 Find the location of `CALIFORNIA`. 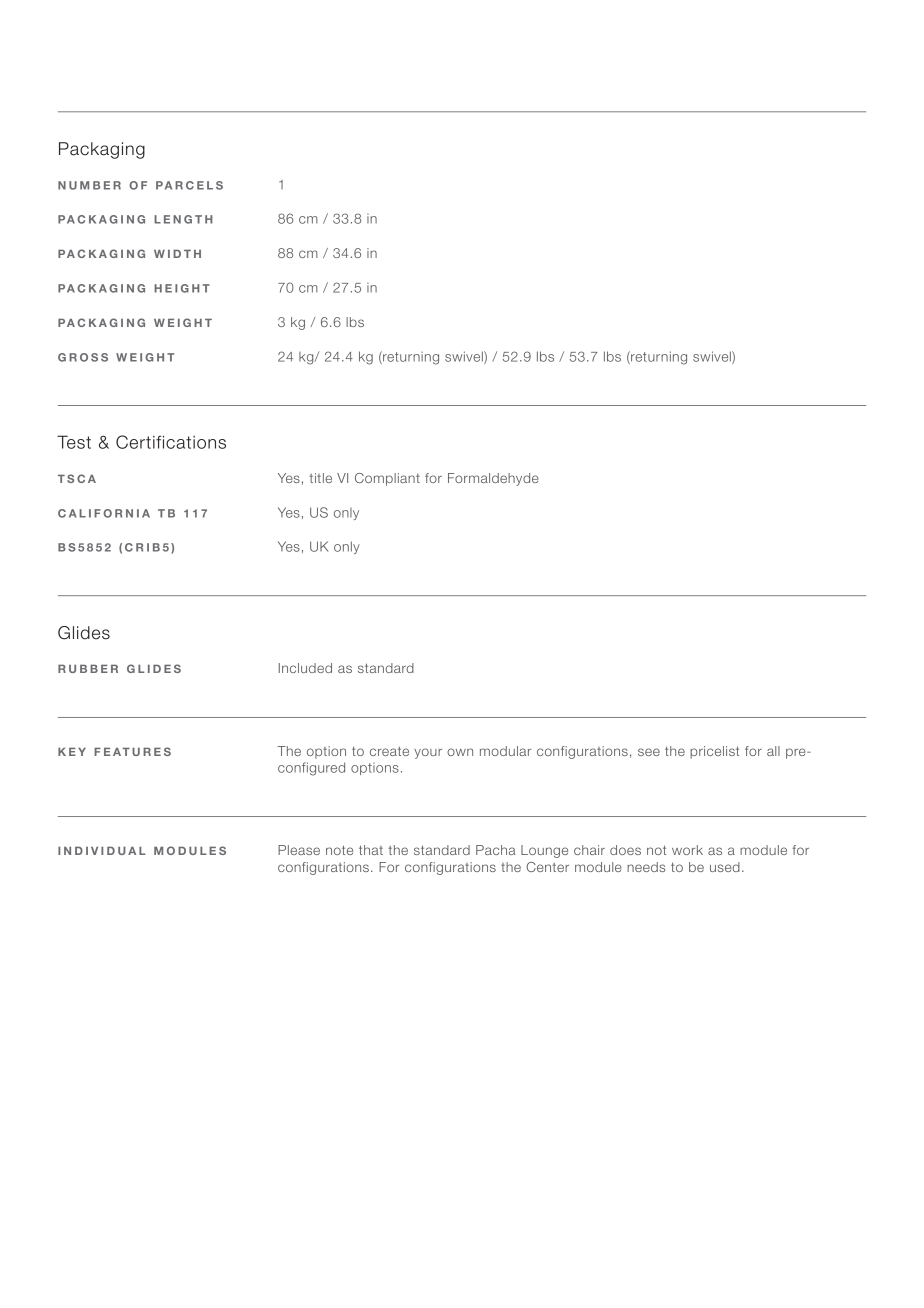

CALIFORNIA is located at coordinates (104, 513).
